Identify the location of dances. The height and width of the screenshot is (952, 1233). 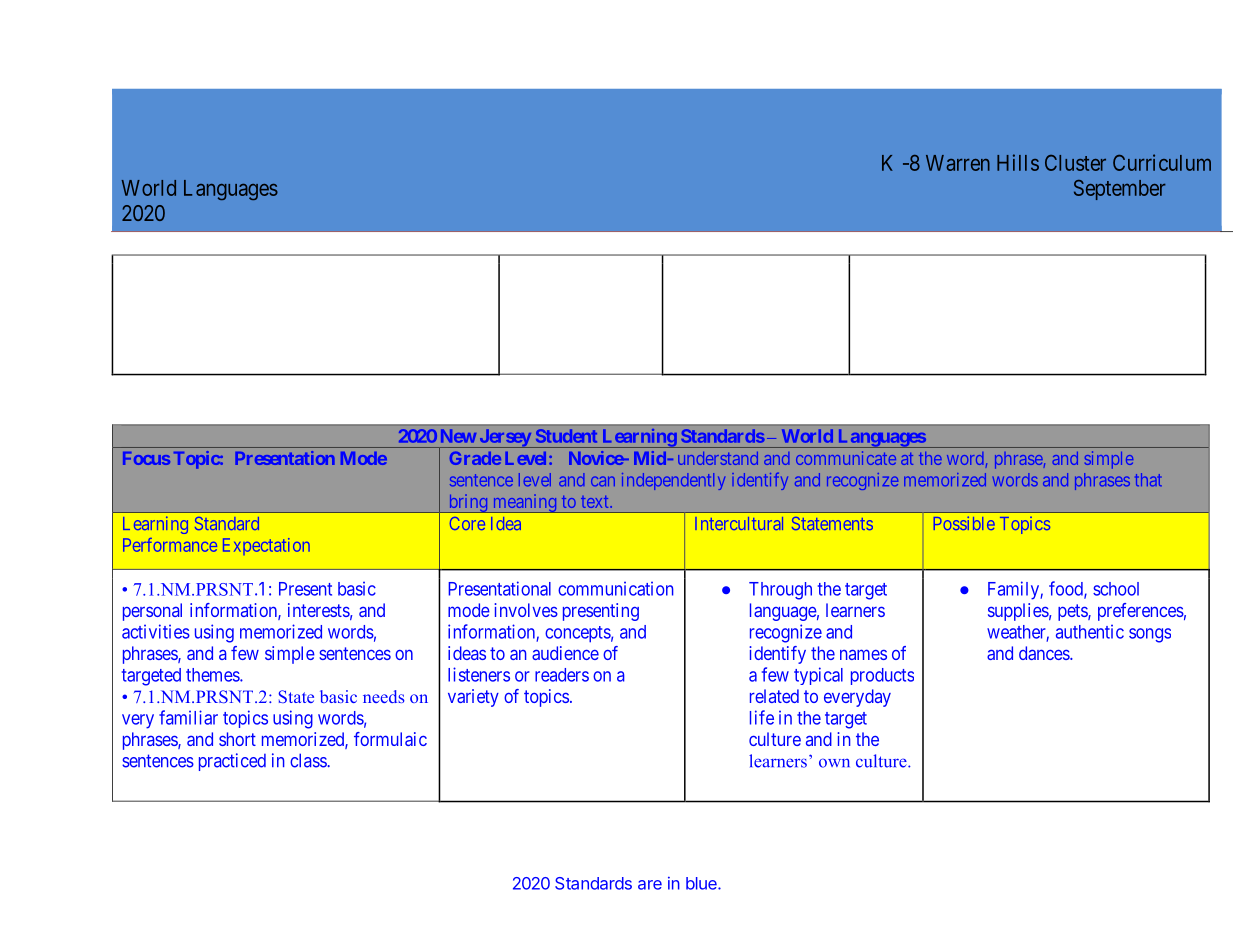
(1045, 653).
